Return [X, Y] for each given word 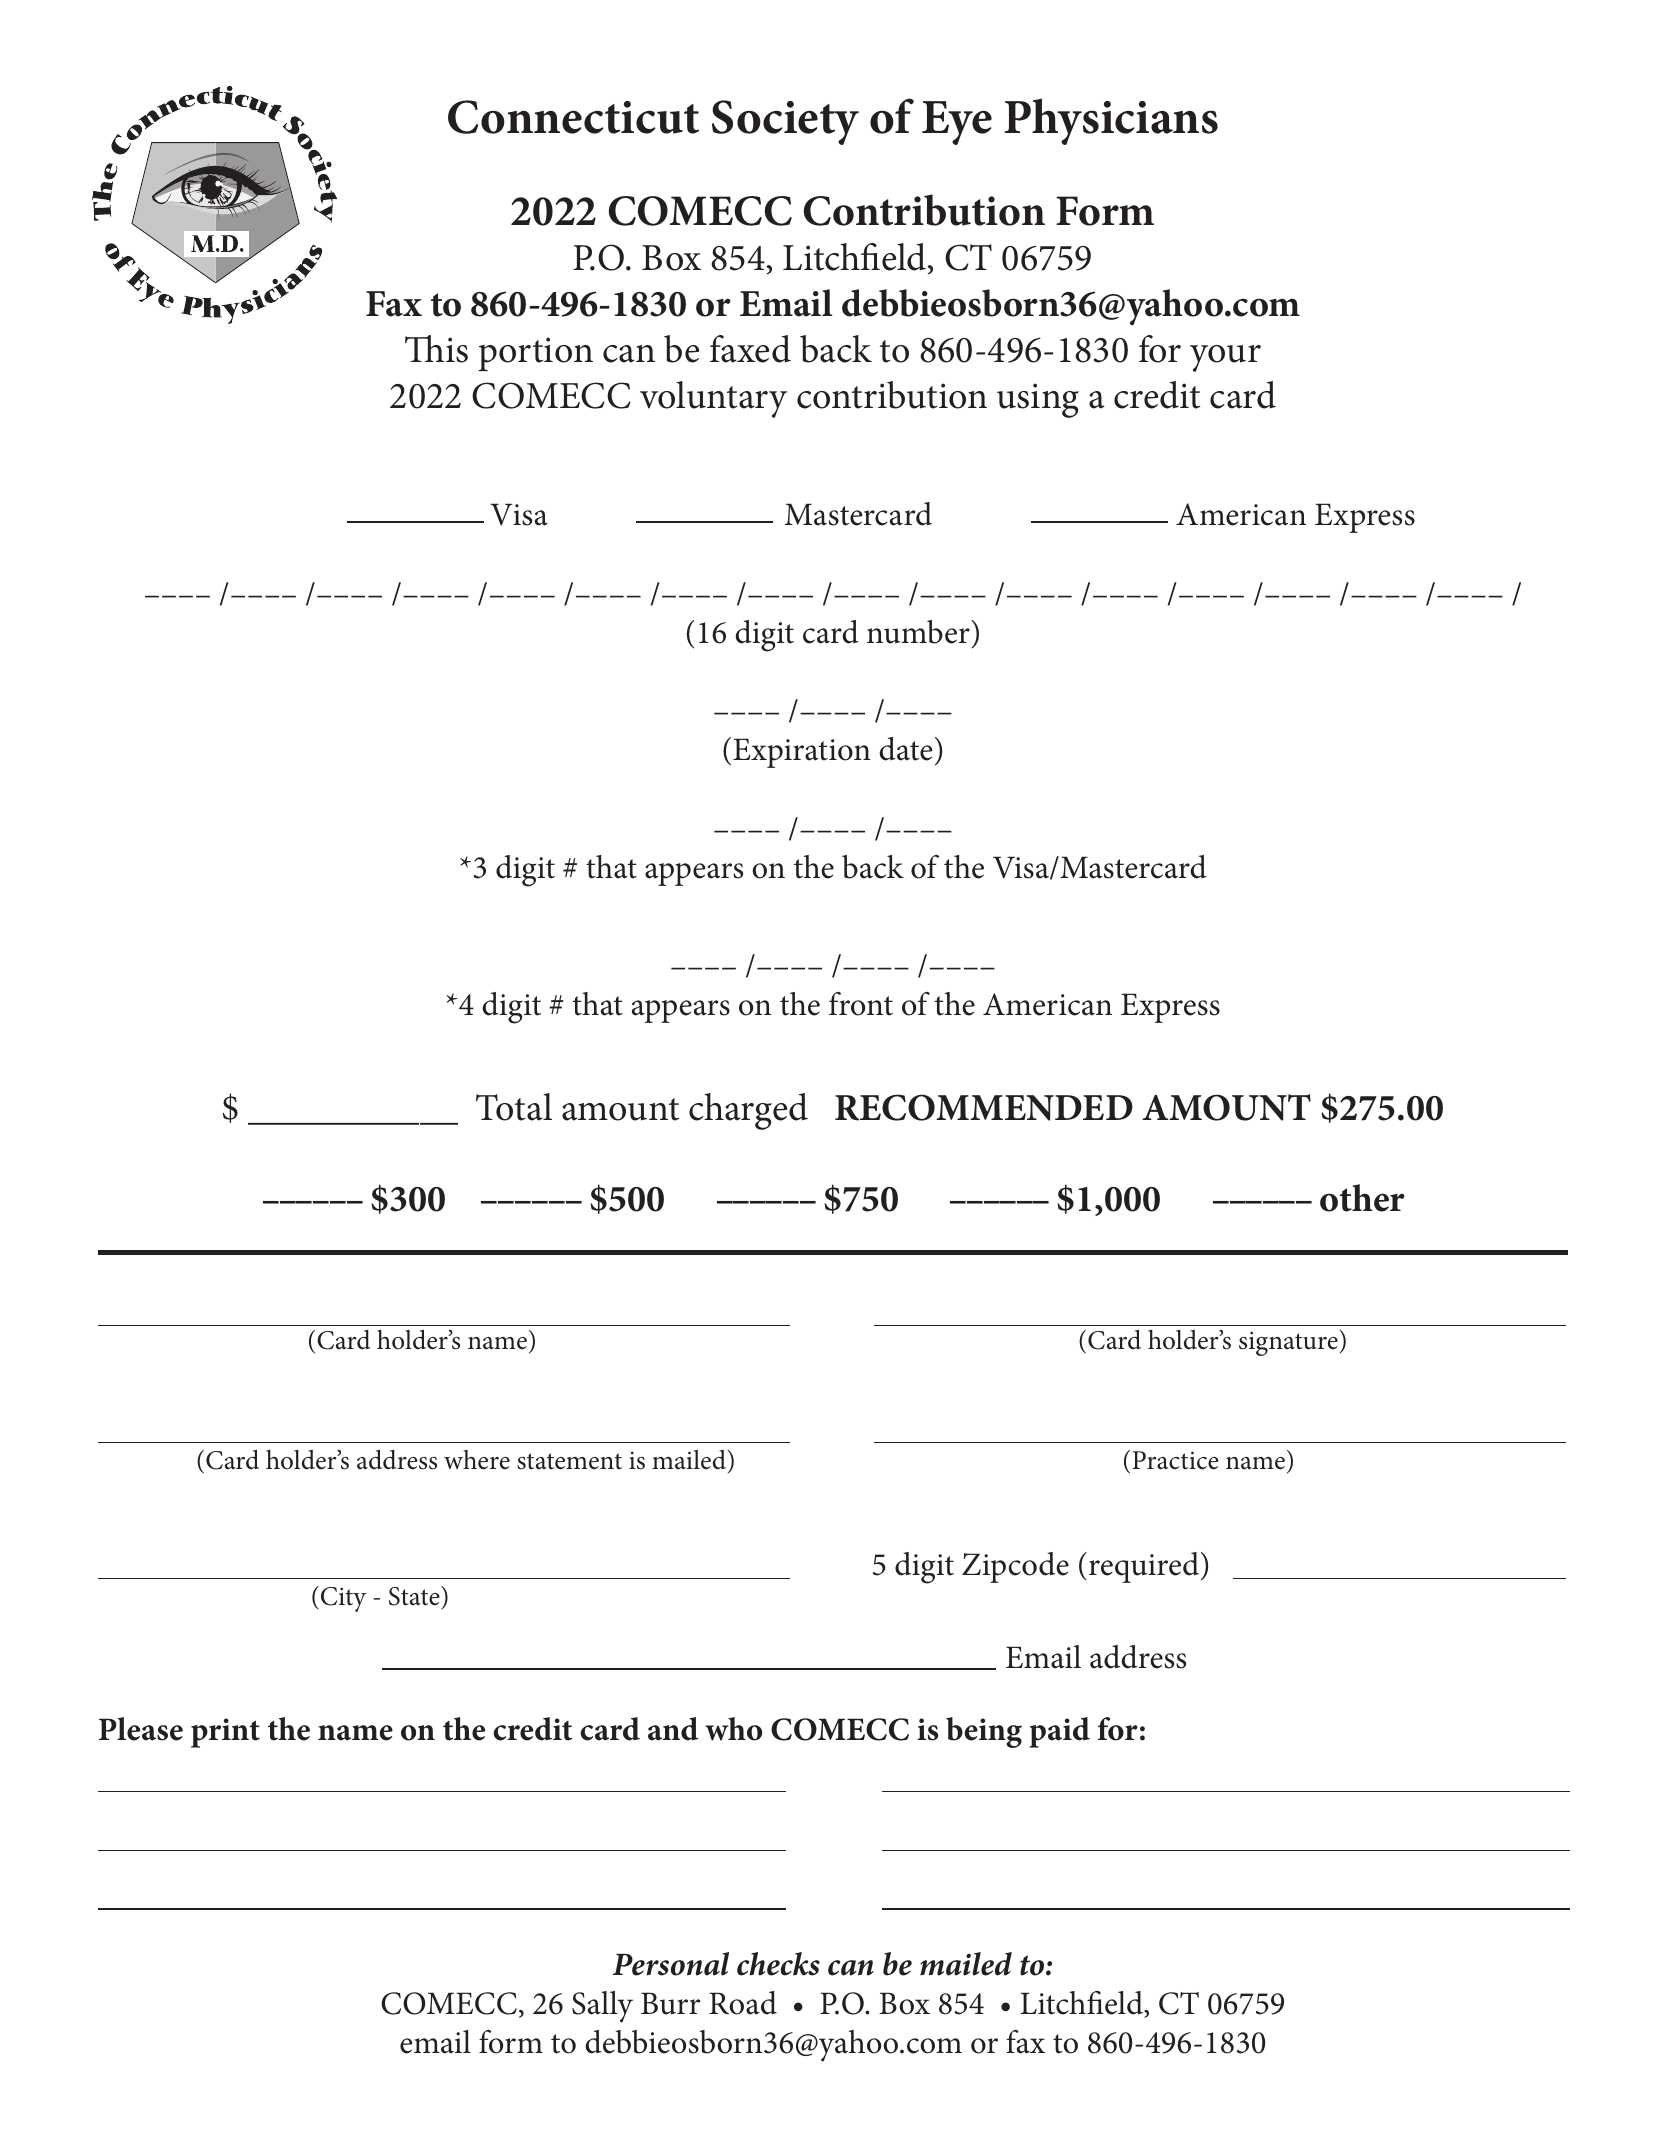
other [1362, 1198]
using [1038, 400]
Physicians [1111, 121]
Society [785, 122]
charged [748, 1111]
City [343, 1599]
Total [514, 1107]
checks [778, 1964]
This [436, 349]
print [225, 1733]
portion [535, 354]
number [919, 632]
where [477, 1460]
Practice [1175, 1460]
